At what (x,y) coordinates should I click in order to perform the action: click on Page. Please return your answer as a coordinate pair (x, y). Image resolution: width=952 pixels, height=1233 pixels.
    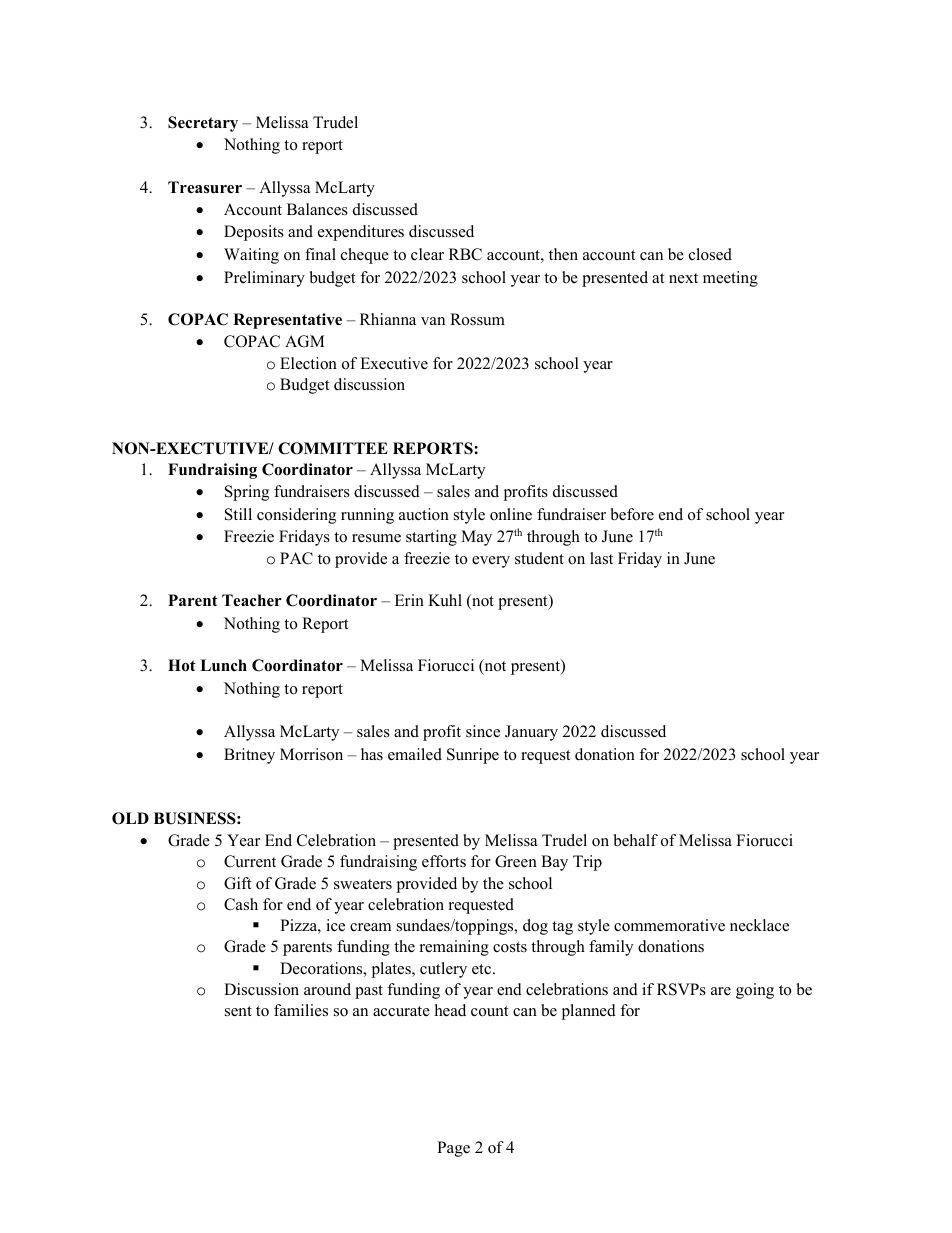
    Looking at the image, I should click on (453, 1149).
